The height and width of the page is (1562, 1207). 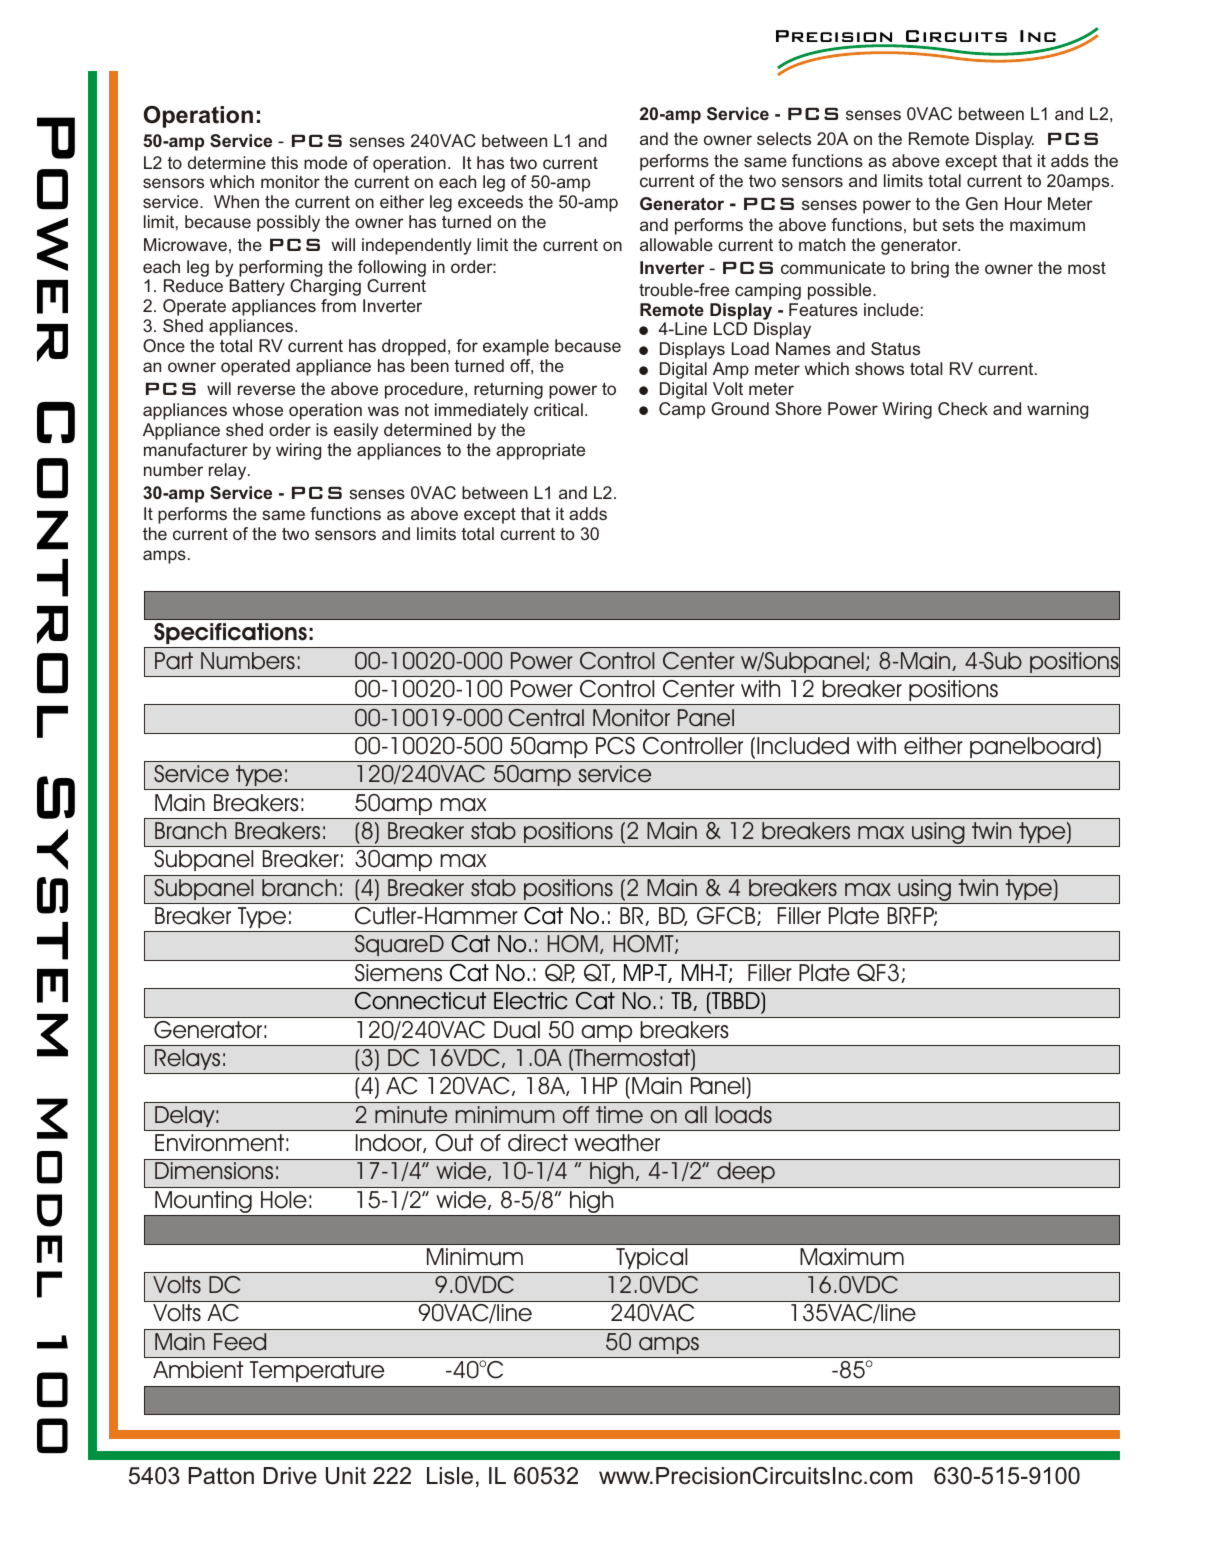 I want to click on Part, so click(x=174, y=661).
